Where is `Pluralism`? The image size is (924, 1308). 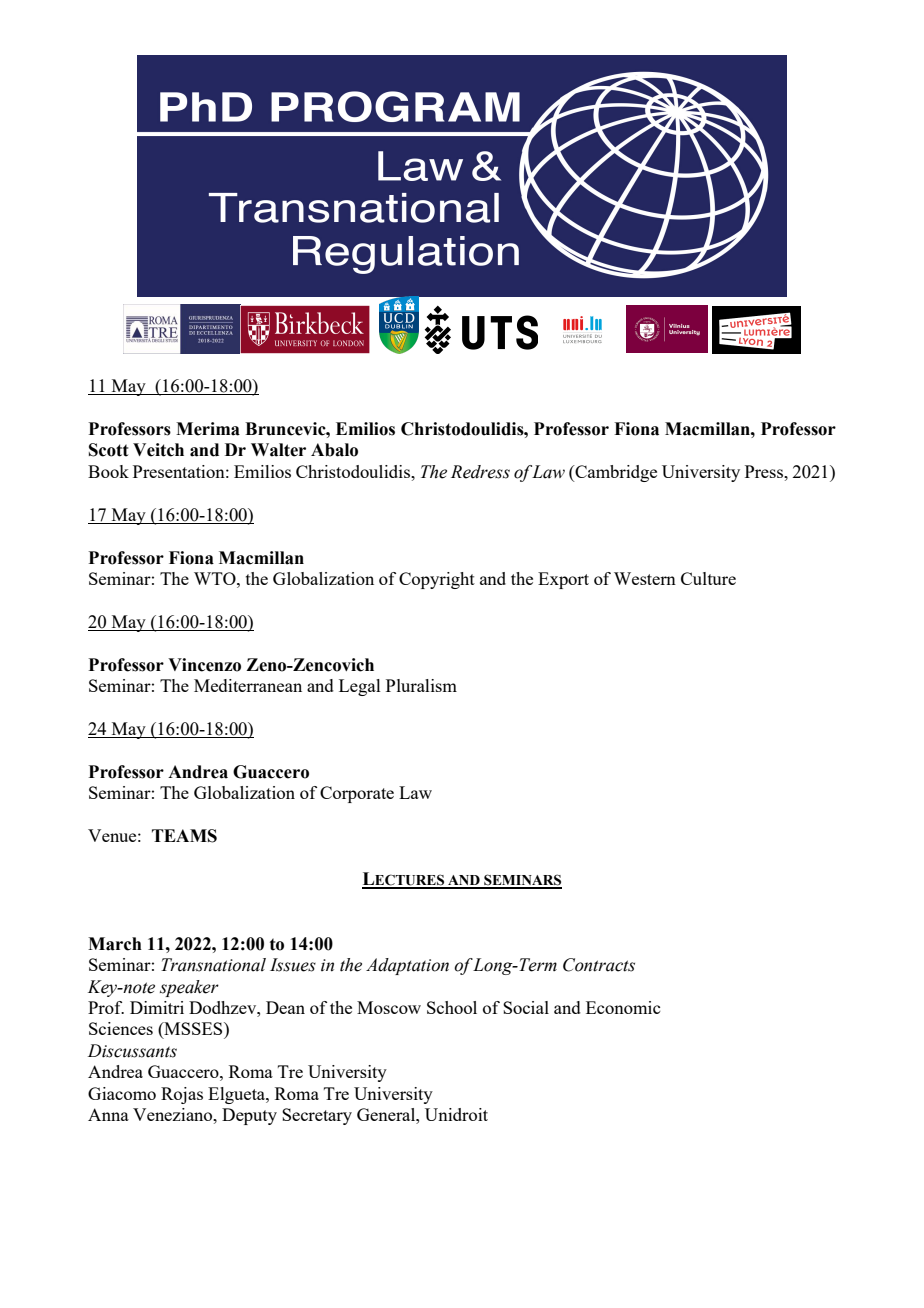
Pluralism is located at coordinates (421, 685).
